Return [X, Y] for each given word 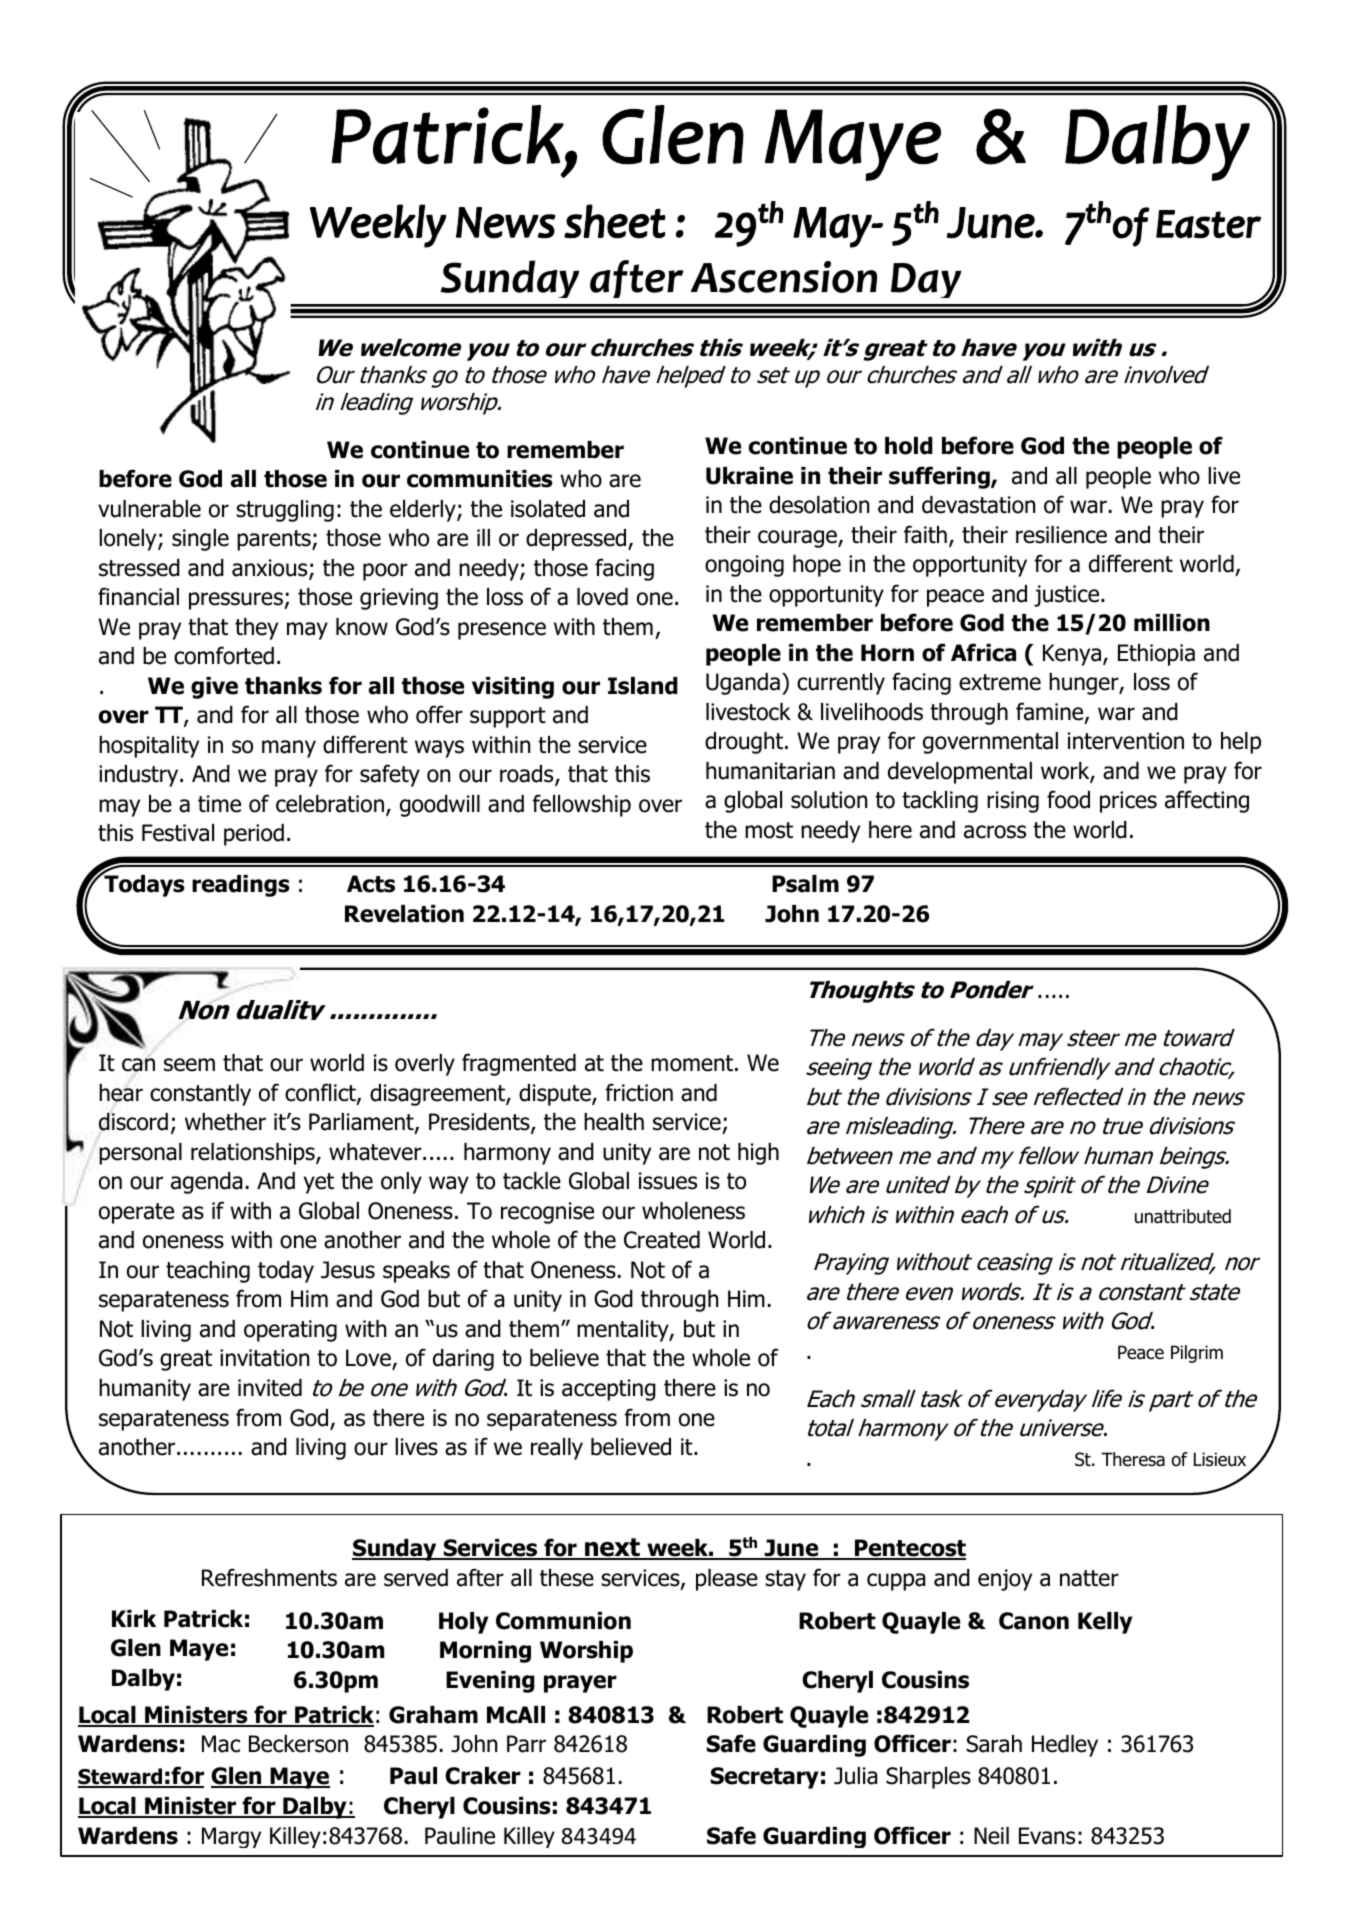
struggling [285, 511]
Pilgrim [1197, 1354]
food [1068, 799]
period [254, 835]
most [769, 830]
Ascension [784, 277]
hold [909, 446]
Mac [221, 1744]
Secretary [764, 1778]
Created [662, 1240]
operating [290, 1331]
